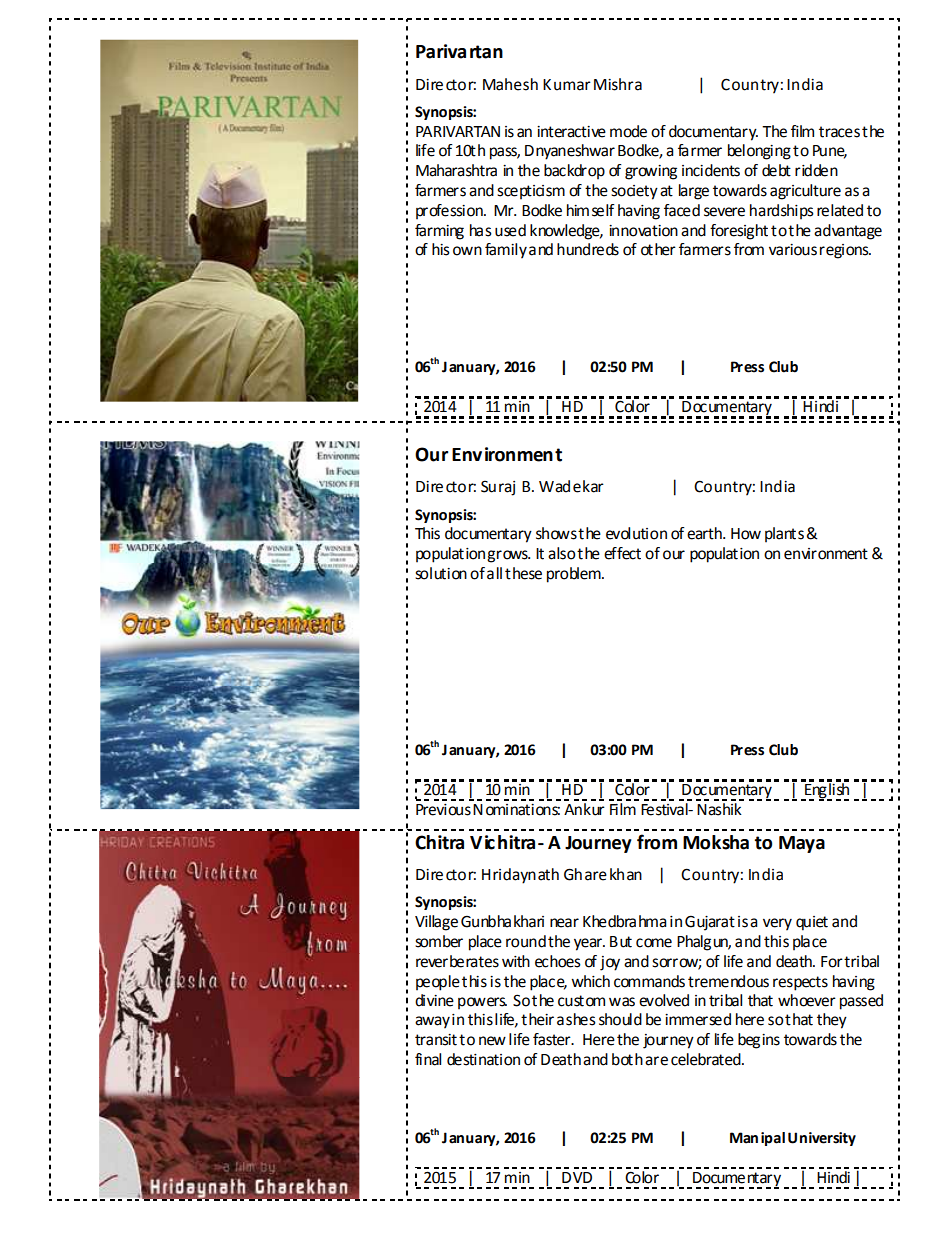  Describe the element at coordinates (483, 1059) in the screenshot. I see `destination` at that location.
